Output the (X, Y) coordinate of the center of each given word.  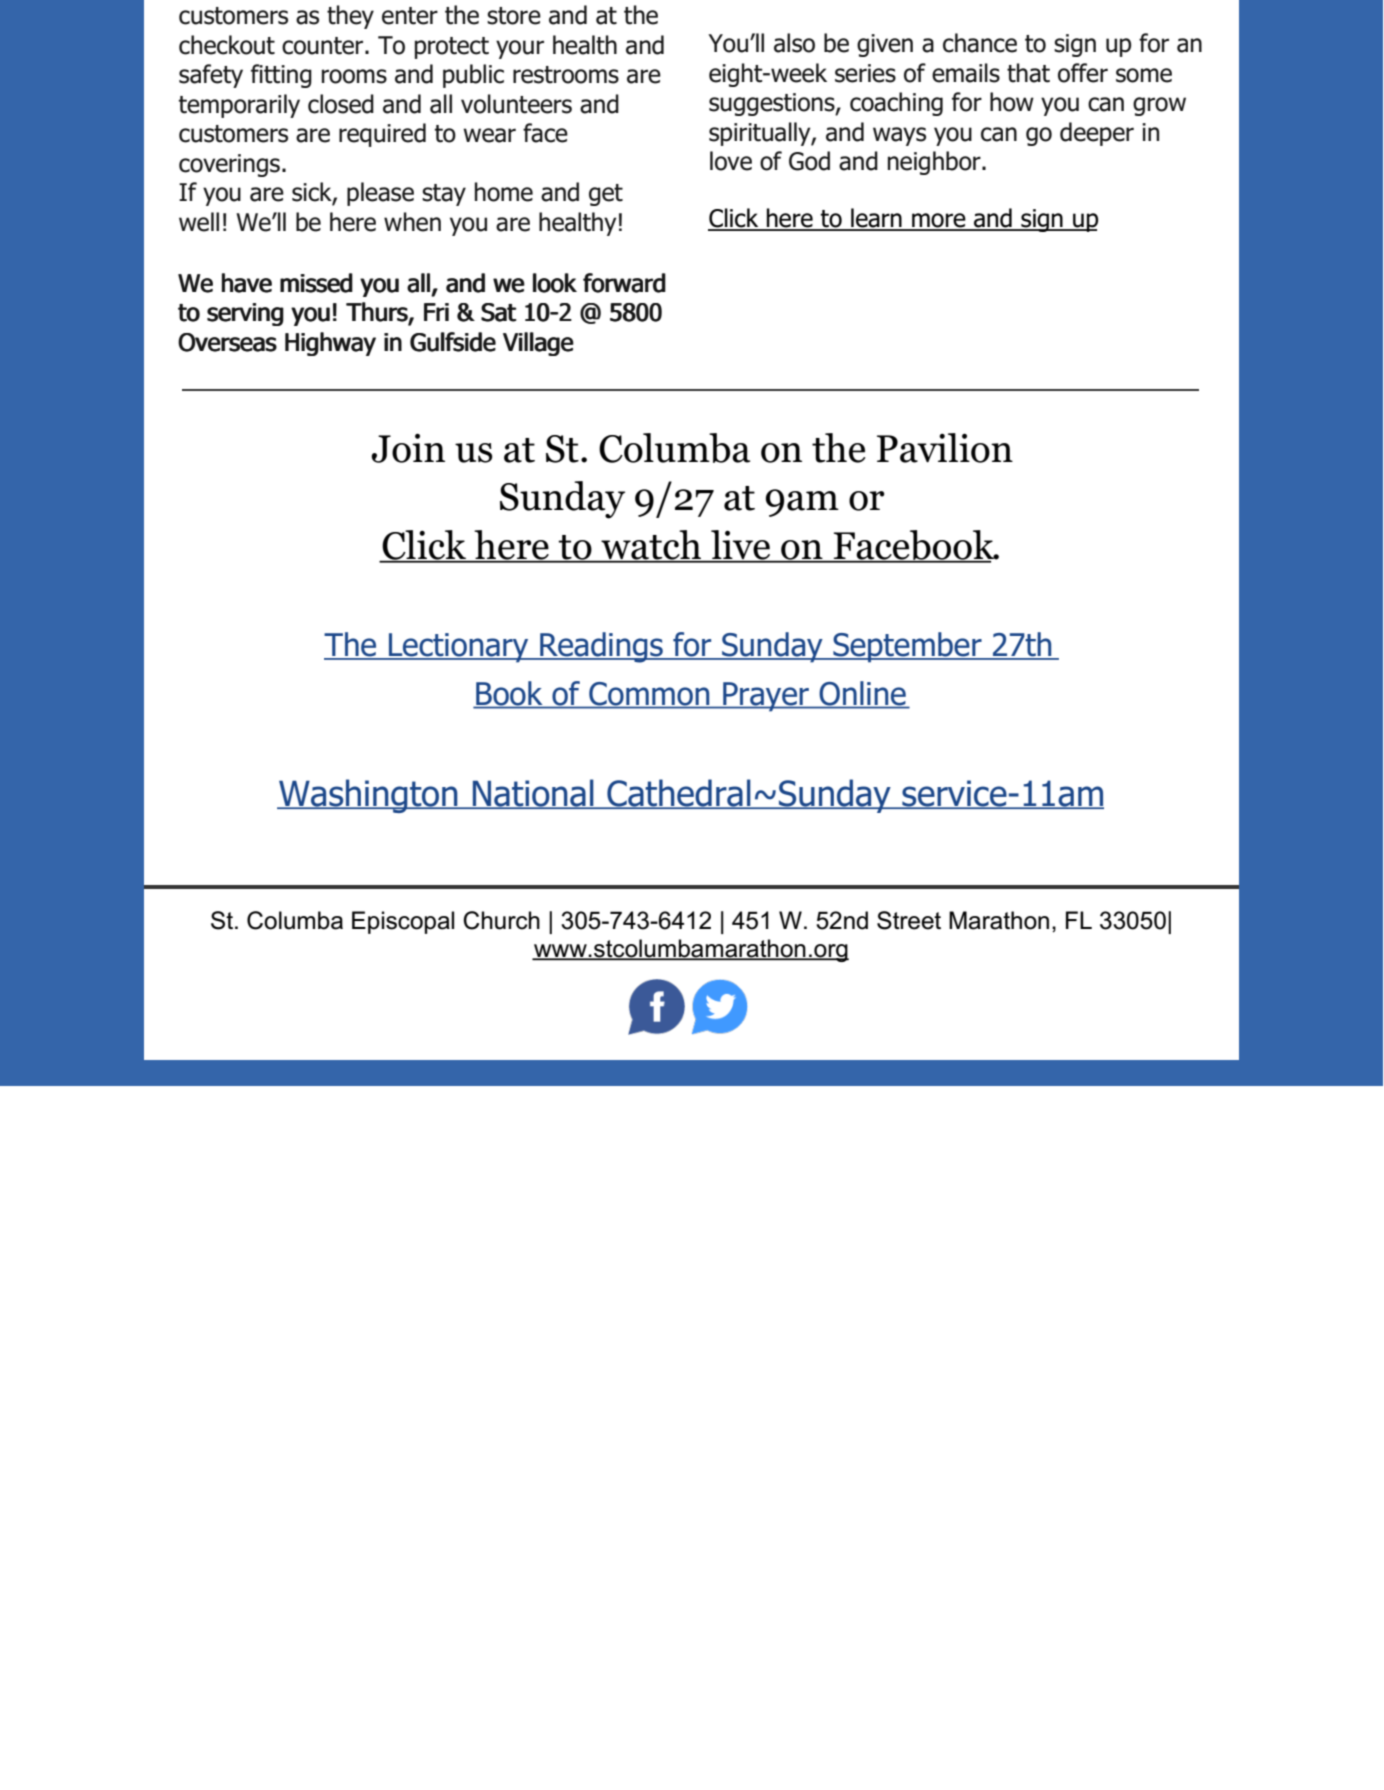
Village (538, 344)
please (380, 194)
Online (862, 694)
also (794, 43)
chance (980, 43)
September (907, 647)
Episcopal (403, 922)
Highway (330, 344)
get (606, 195)
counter (324, 46)
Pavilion (945, 448)
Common (649, 695)
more (939, 221)
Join (408, 448)
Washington (368, 796)
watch (651, 546)
